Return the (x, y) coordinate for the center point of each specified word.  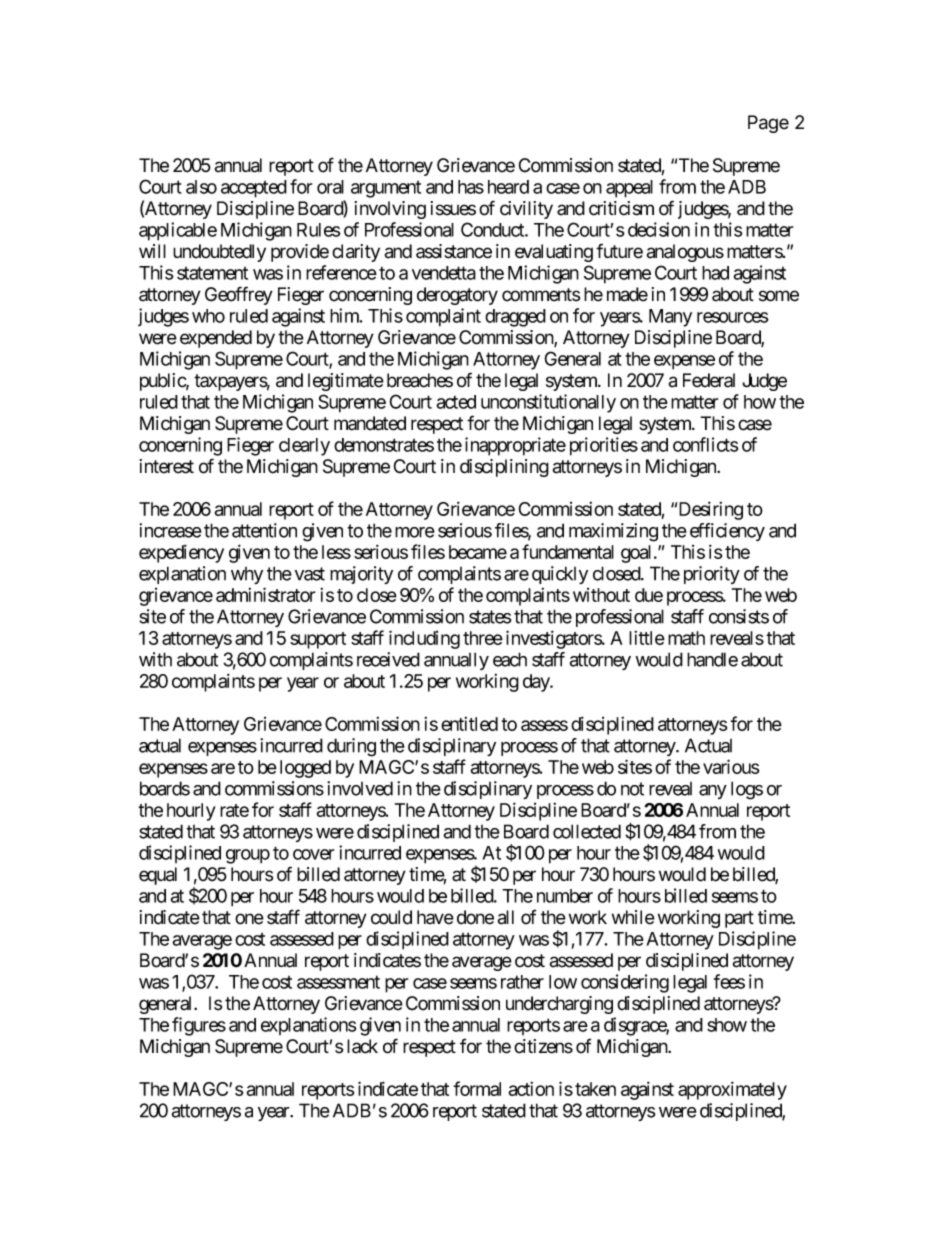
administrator (266, 594)
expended (216, 339)
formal (477, 1088)
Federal (709, 380)
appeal (629, 189)
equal (158, 876)
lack (362, 1046)
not (632, 789)
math (686, 638)
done (475, 917)
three (483, 638)
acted (456, 402)
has (471, 187)
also (201, 187)
